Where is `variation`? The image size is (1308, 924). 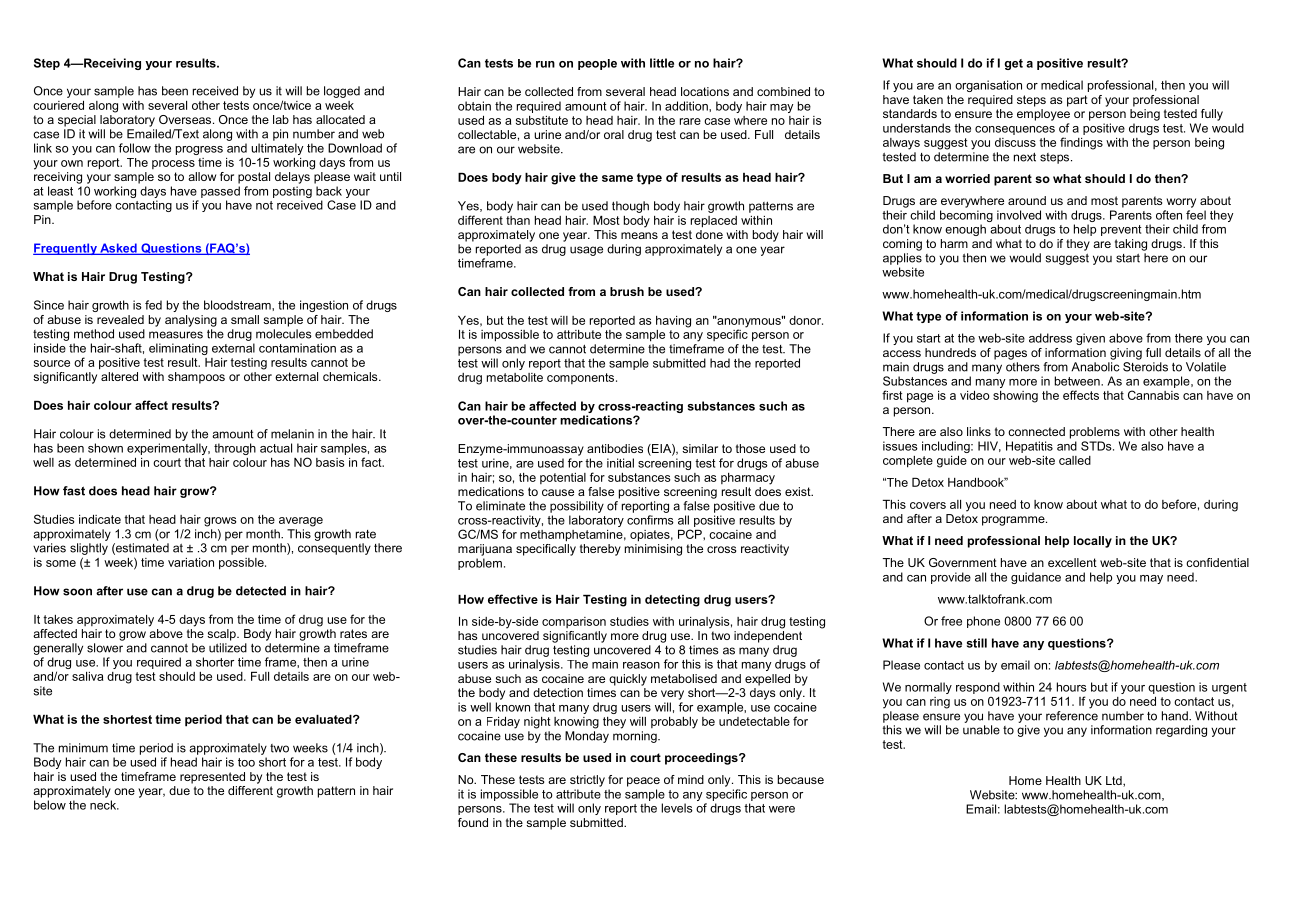 variation is located at coordinates (191, 562).
